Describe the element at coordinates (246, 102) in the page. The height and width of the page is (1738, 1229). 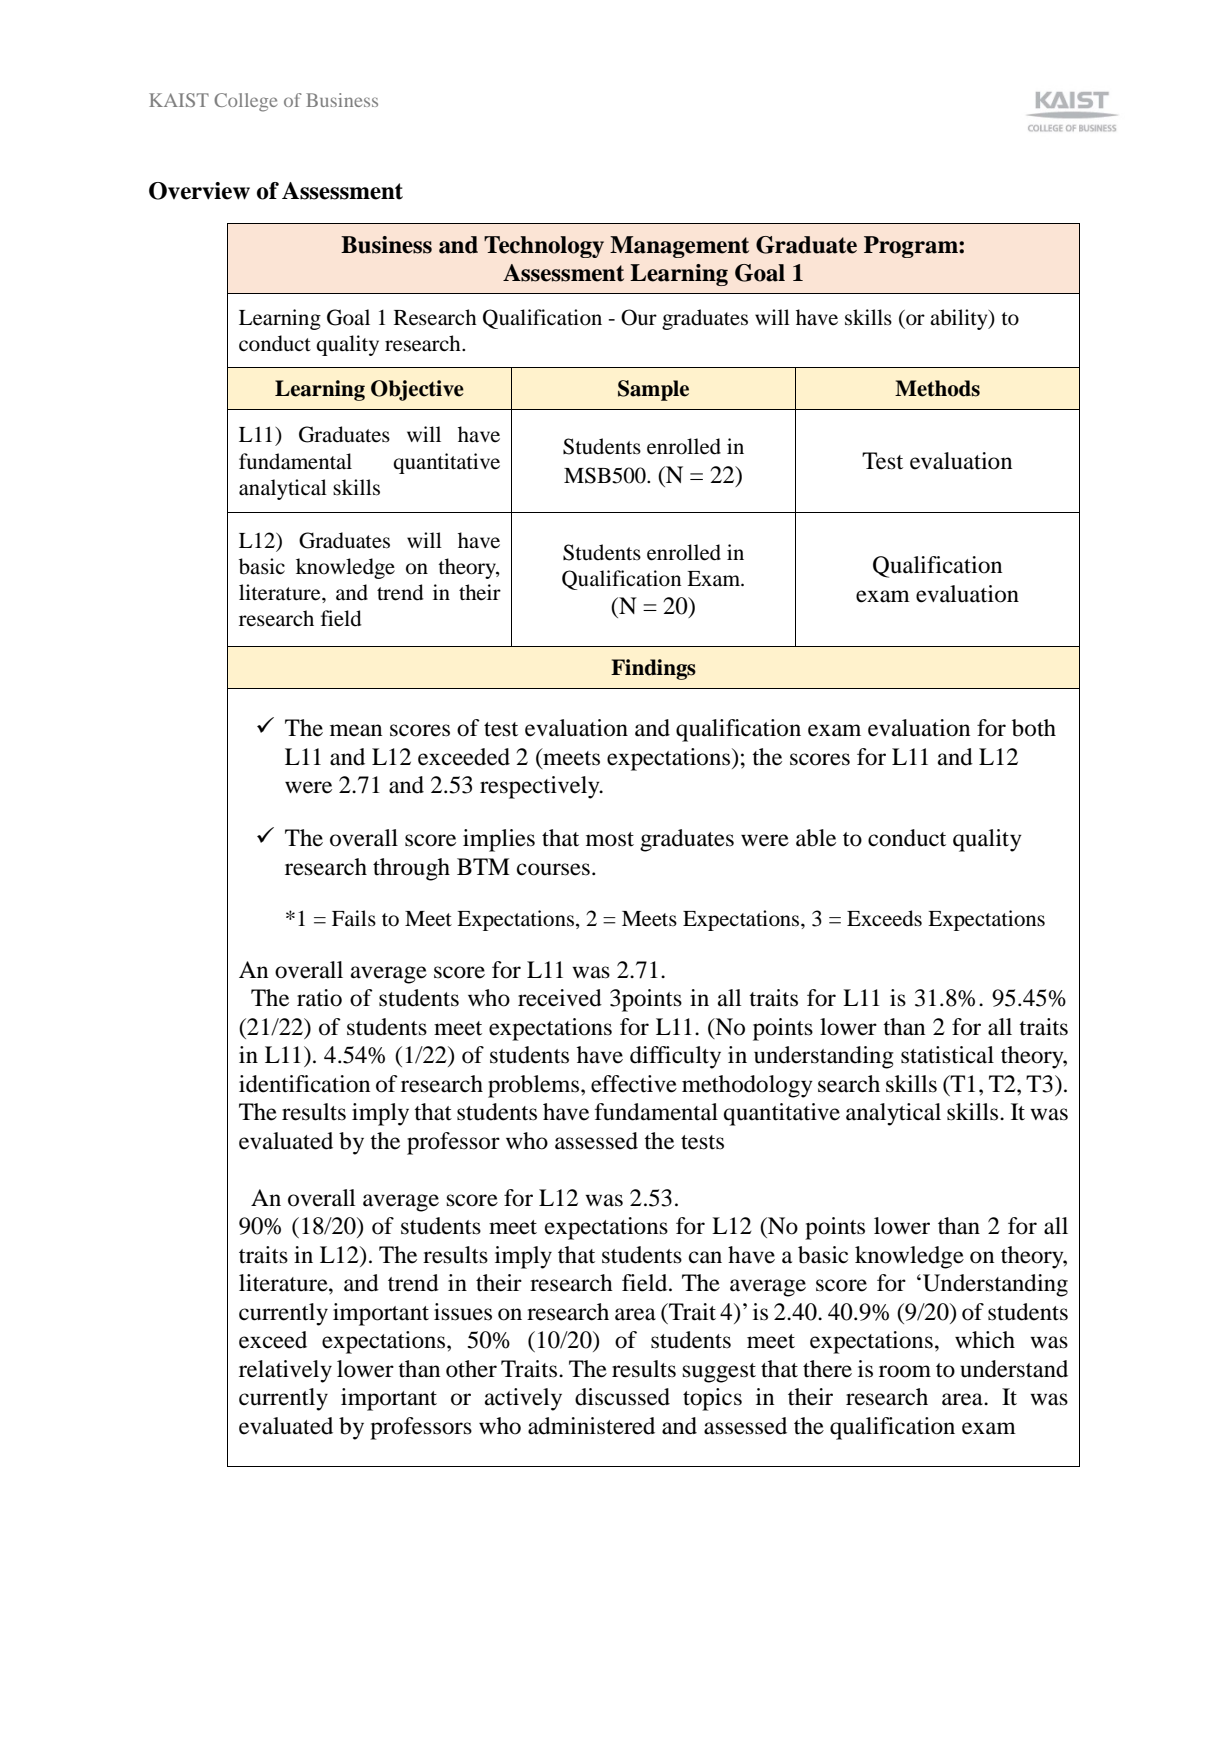
I see `College` at that location.
